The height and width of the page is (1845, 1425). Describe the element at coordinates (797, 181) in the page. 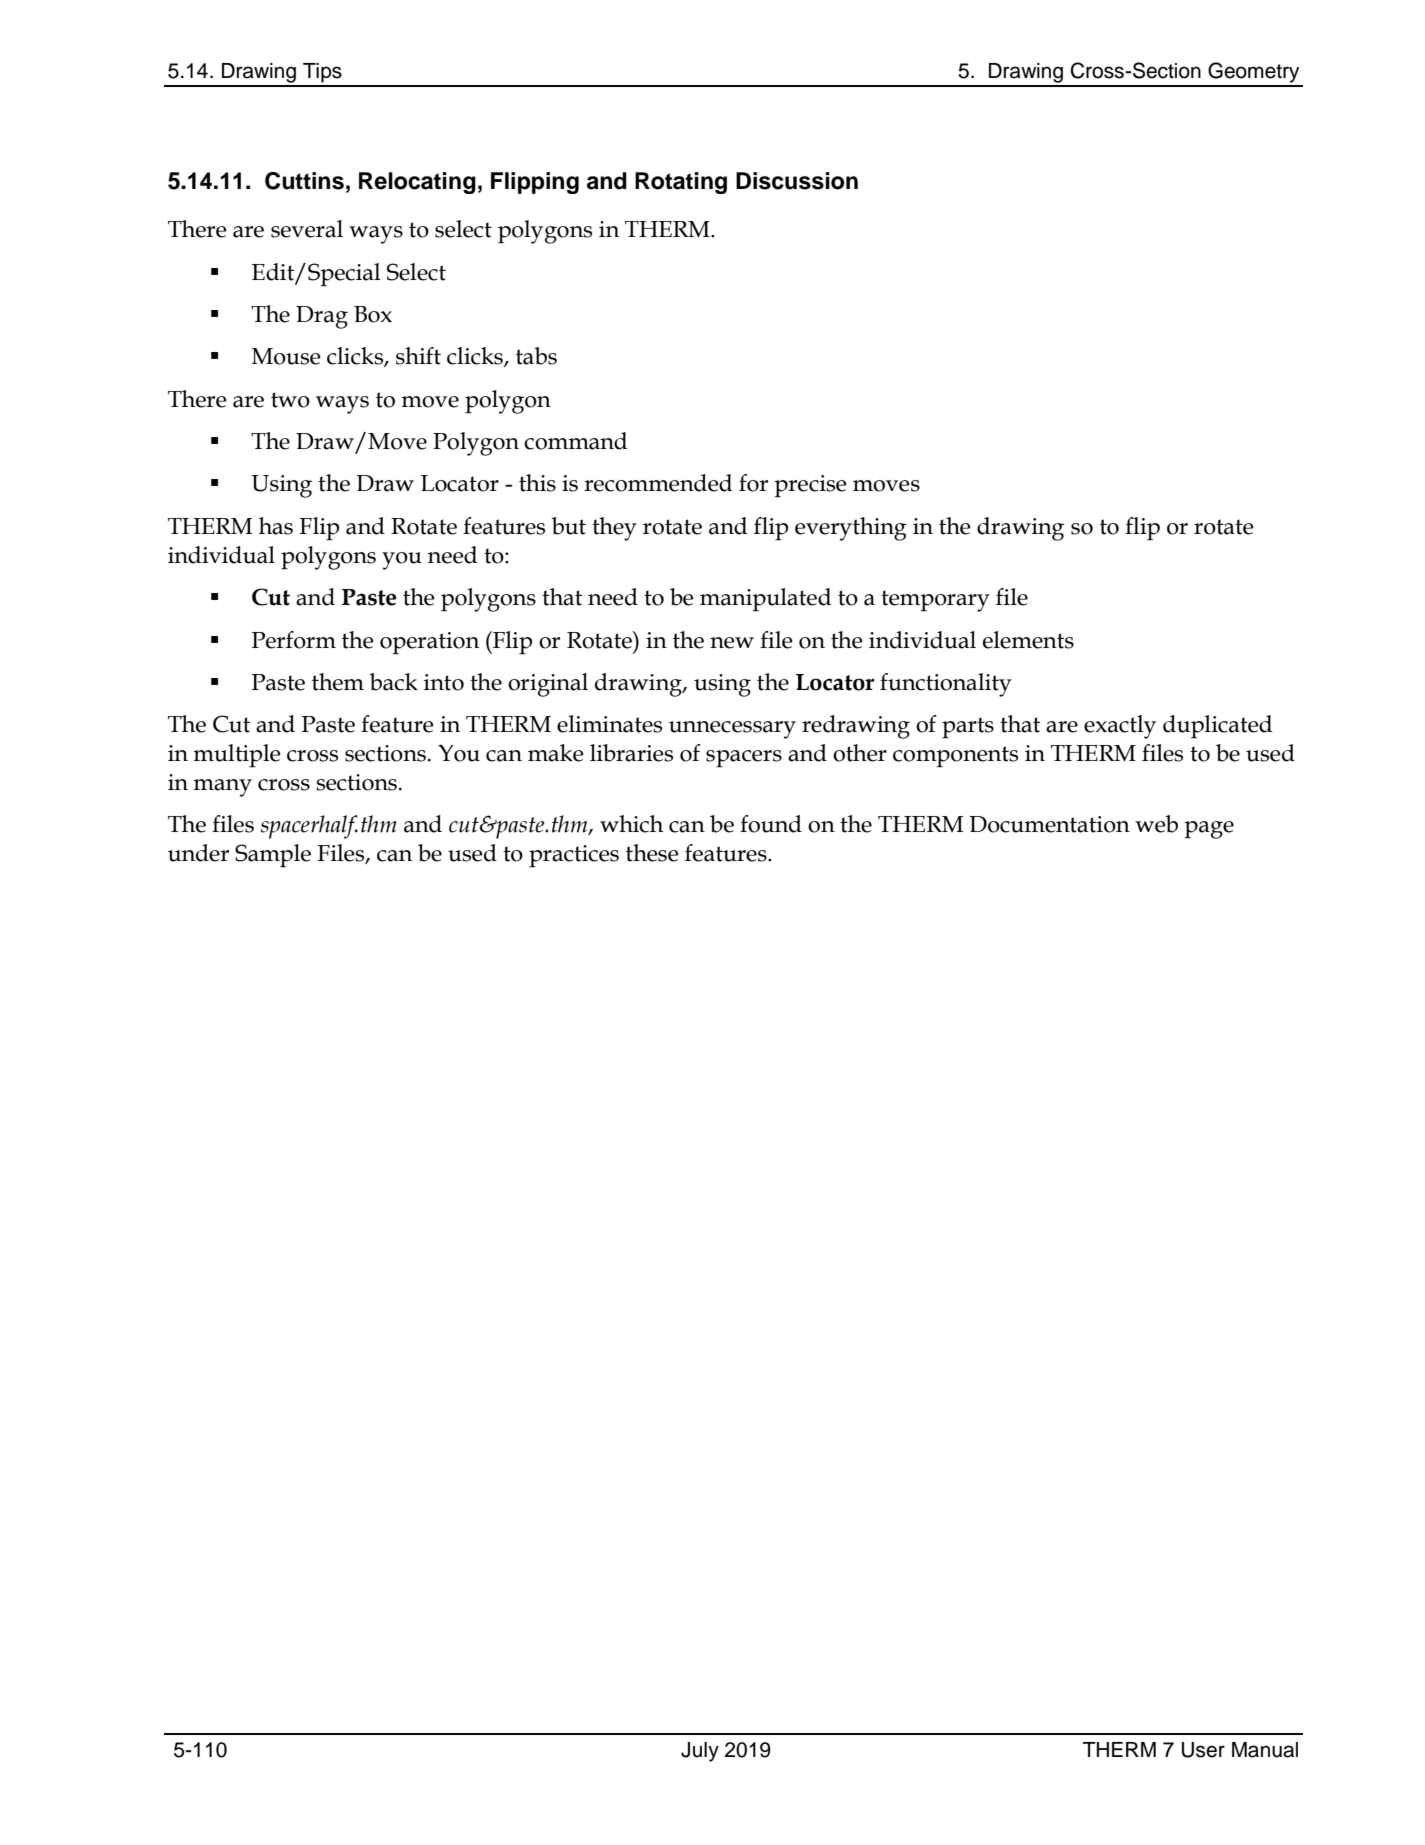

I see `Discussion` at that location.
